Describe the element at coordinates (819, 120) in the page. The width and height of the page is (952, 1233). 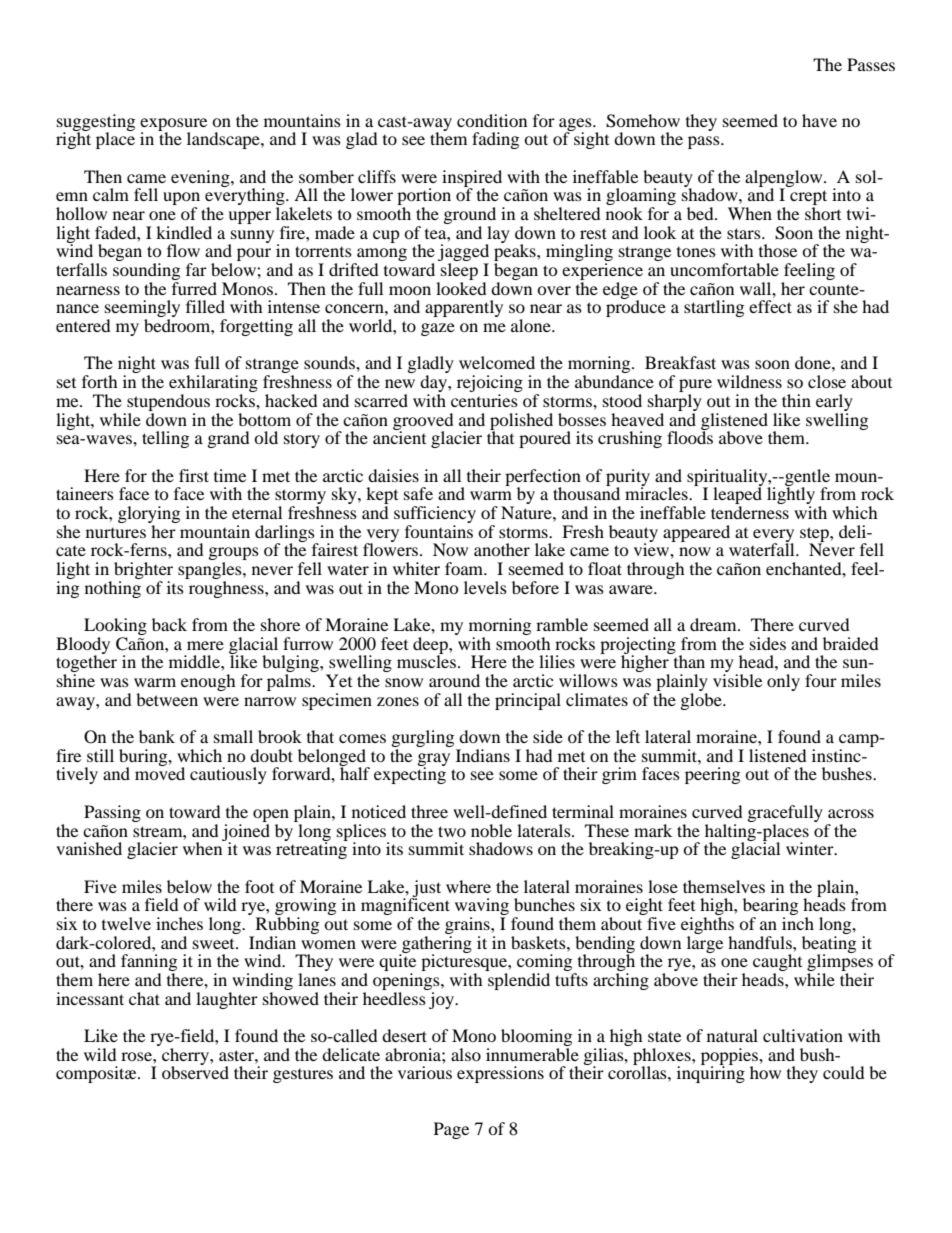
I see `have` at that location.
